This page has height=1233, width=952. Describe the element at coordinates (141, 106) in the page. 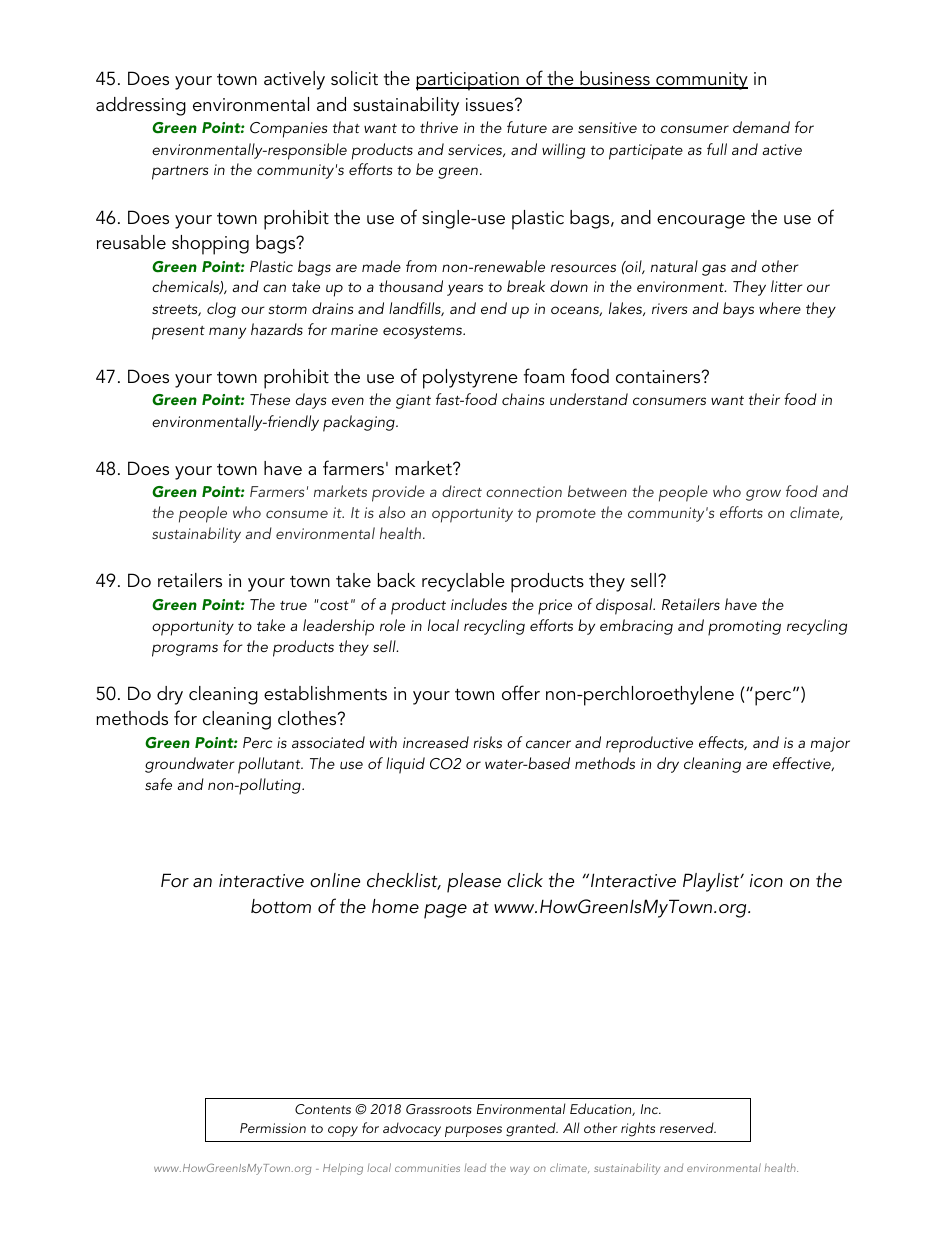

I see `addressing` at that location.
